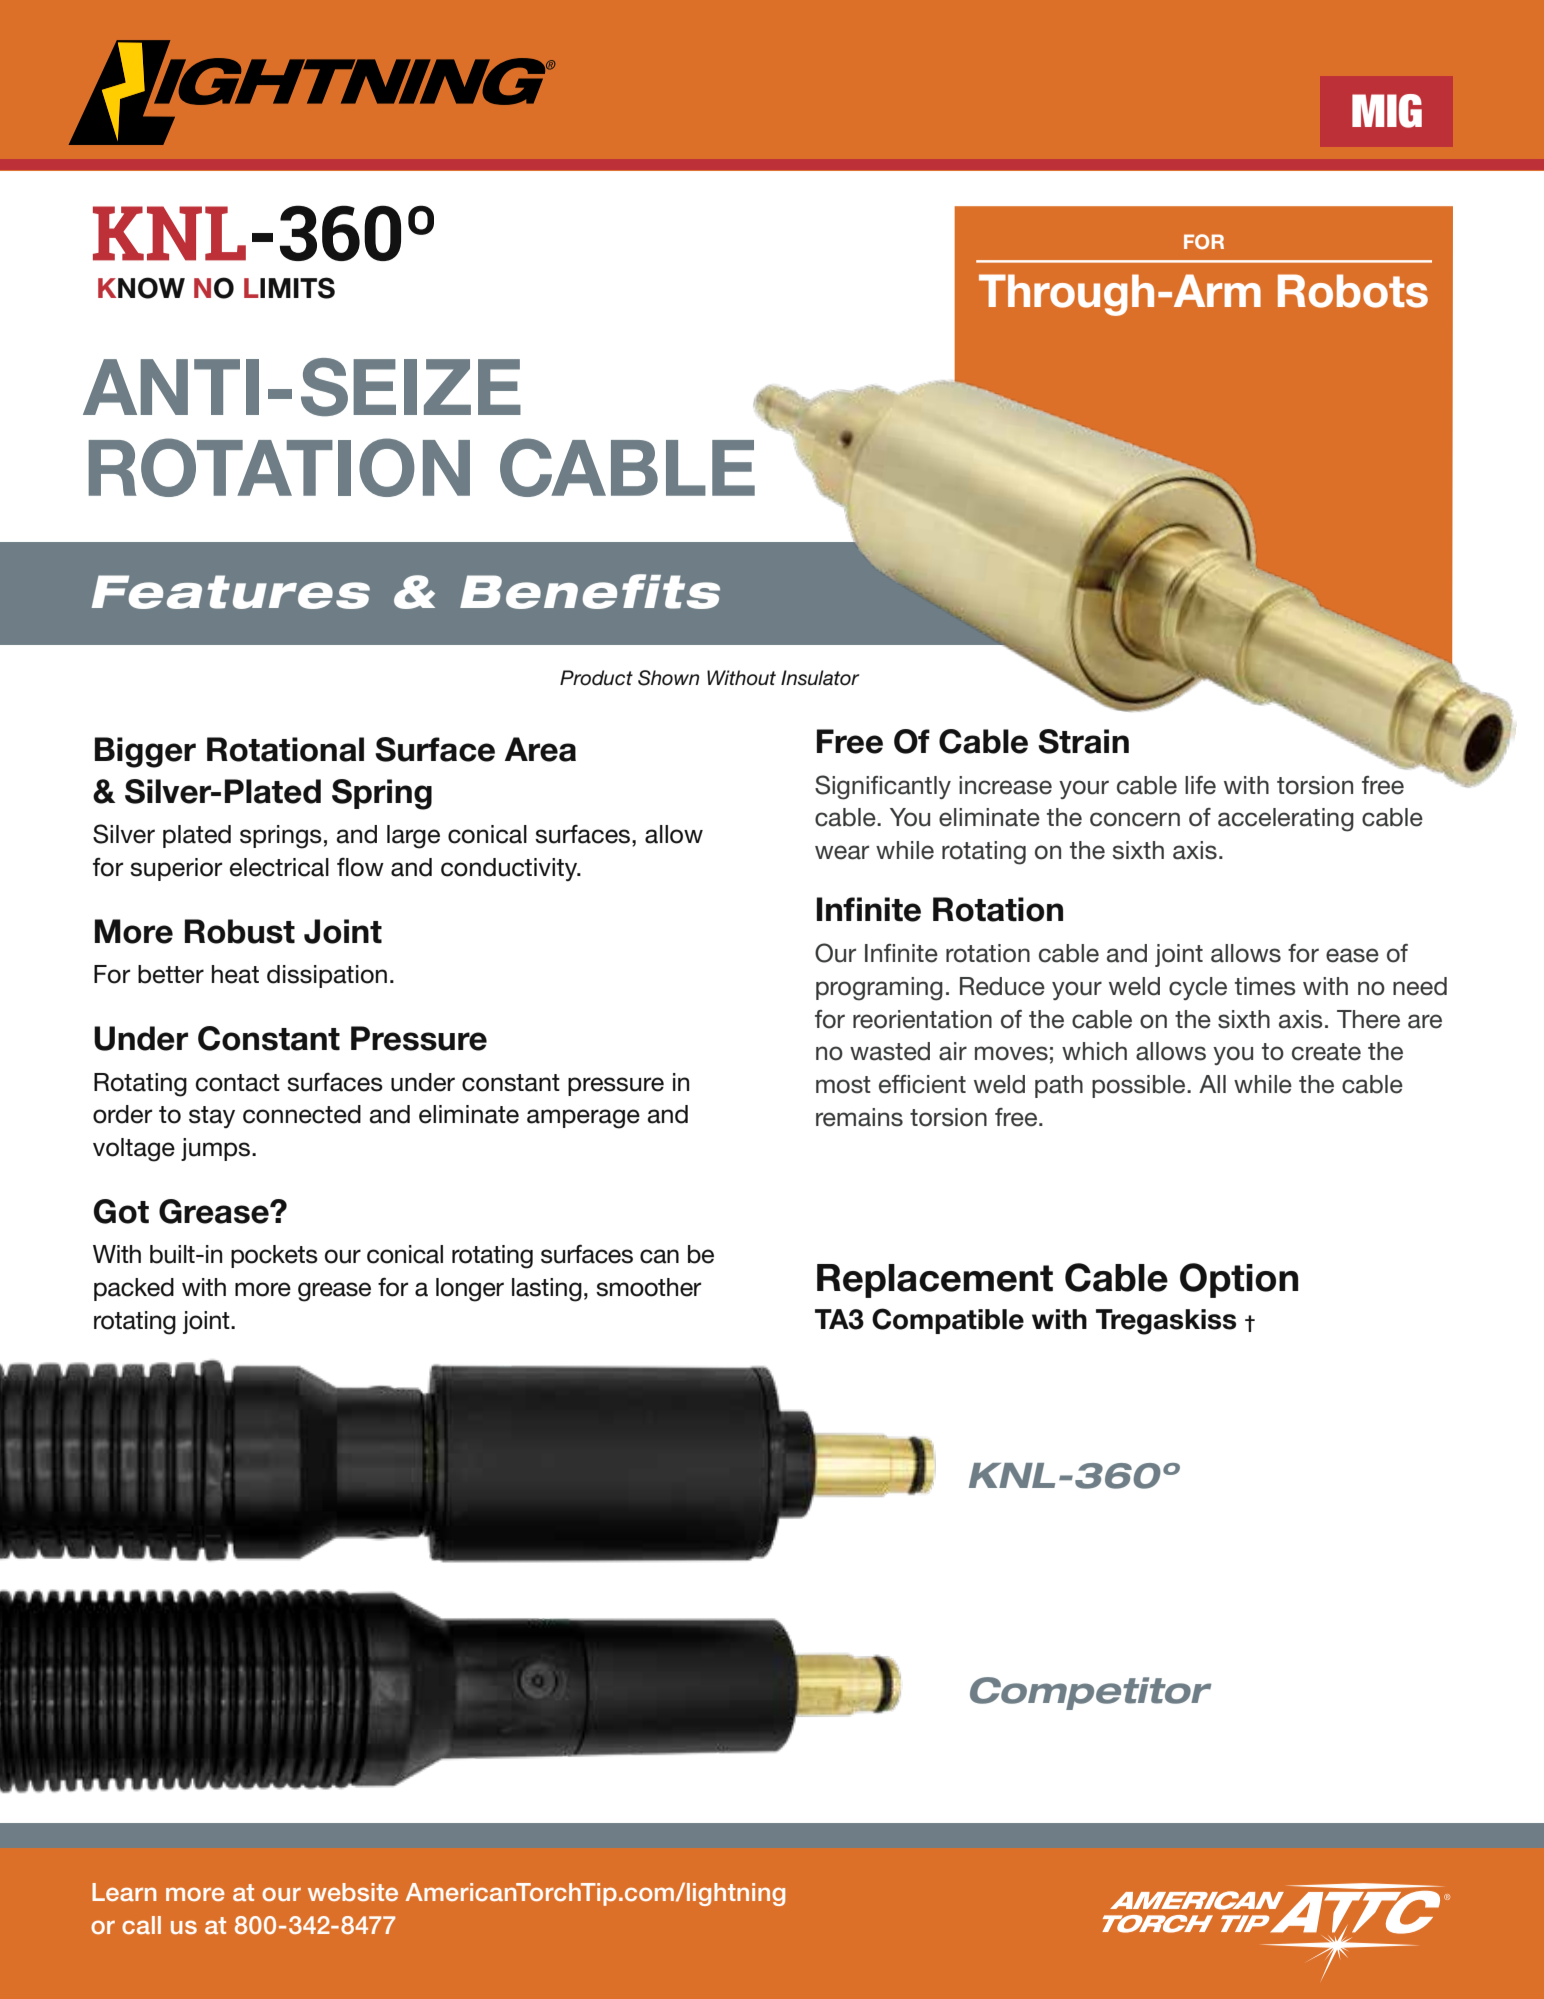 Image resolution: width=1544 pixels, height=1999 pixels. I want to click on wear, so click(842, 852).
